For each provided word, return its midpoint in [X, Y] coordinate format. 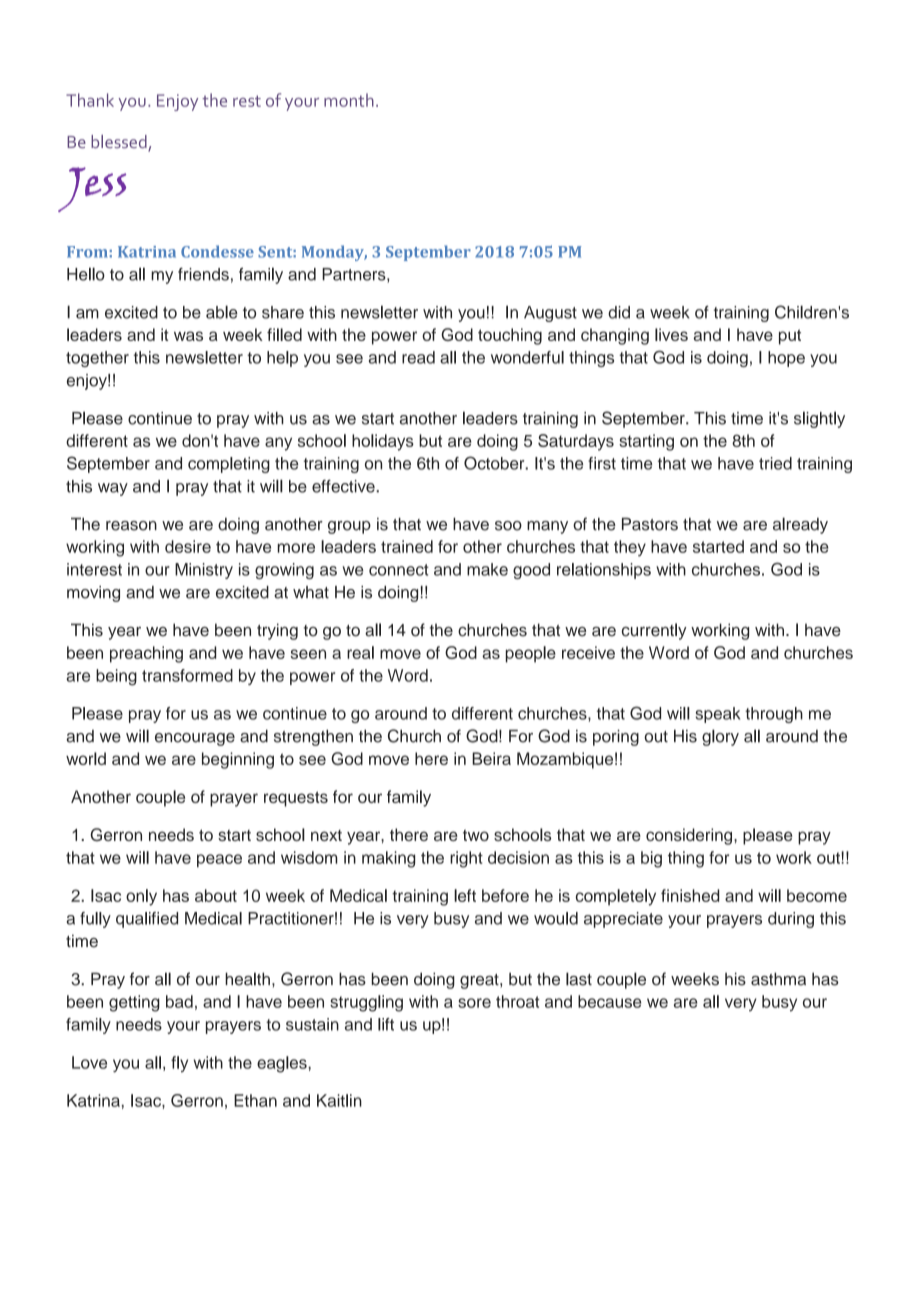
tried [775, 463]
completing [229, 465]
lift [386, 1024]
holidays [383, 442]
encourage [195, 739]
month [349, 100]
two [476, 835]
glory [720, 737]
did [619, 312]
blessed [120, 143]
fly [179, 1064]
